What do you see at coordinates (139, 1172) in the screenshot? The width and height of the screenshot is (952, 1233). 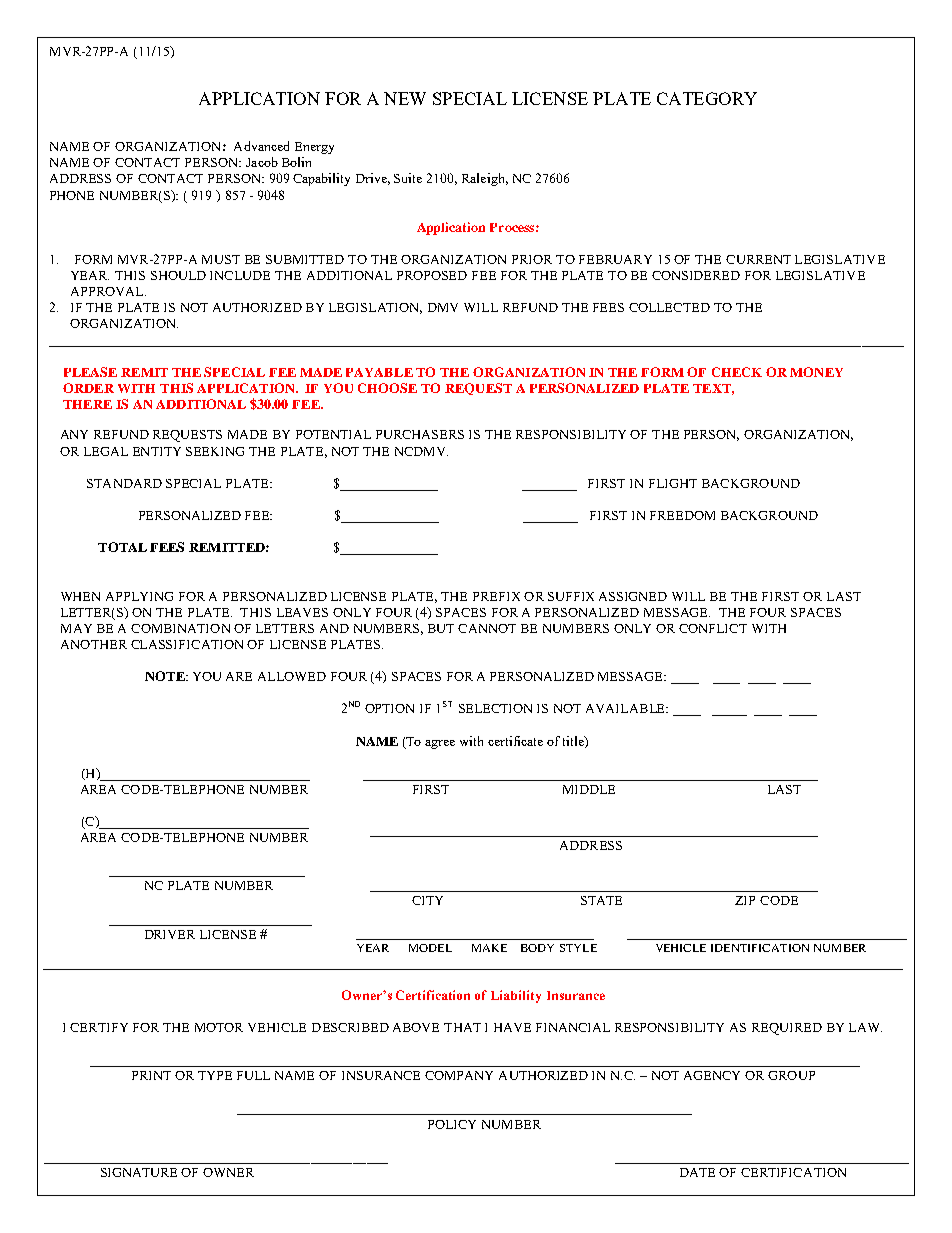 I see `SIGNATURE` at bounding box center [139, 1172].
